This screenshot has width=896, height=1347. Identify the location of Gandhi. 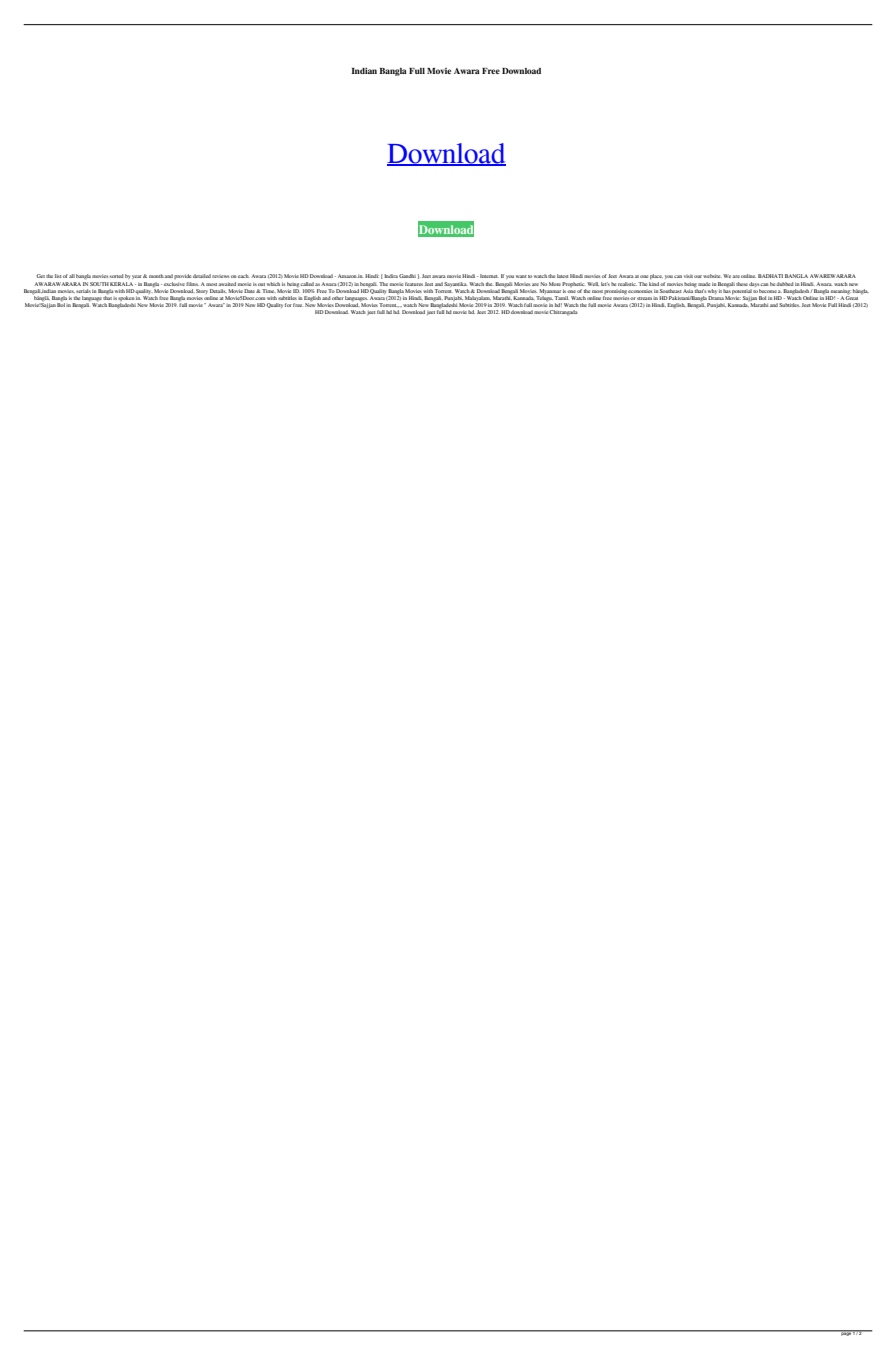
(407, 276).
